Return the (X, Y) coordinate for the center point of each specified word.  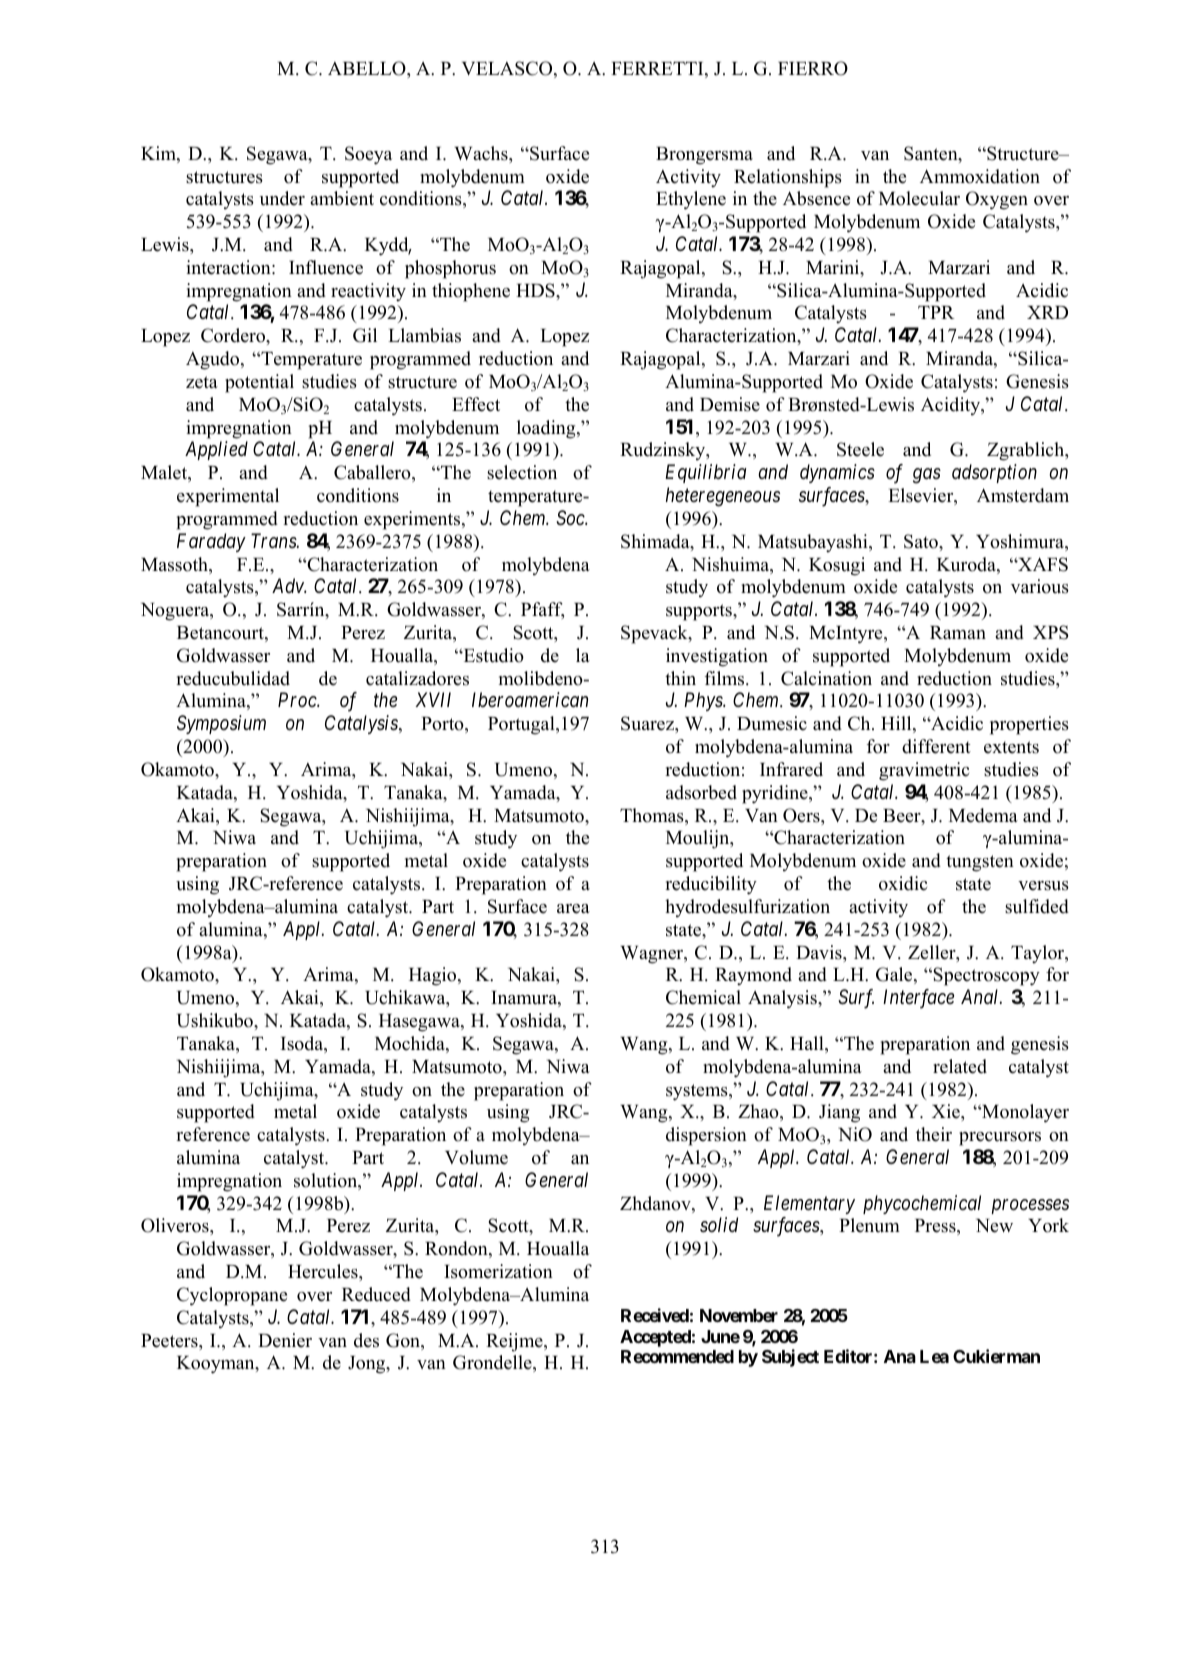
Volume (476, 1157)
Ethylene (691, 200)
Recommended (677, 1356)
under (282, 198)
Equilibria (705, 473)
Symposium (221, 724)
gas (927, 476)
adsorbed (701, 792)
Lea (934, 1356)
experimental (228, 497)
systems (698, 1092)
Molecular (919, 198)
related (960, 1066)
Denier (285, 1340)
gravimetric (924, 771)
